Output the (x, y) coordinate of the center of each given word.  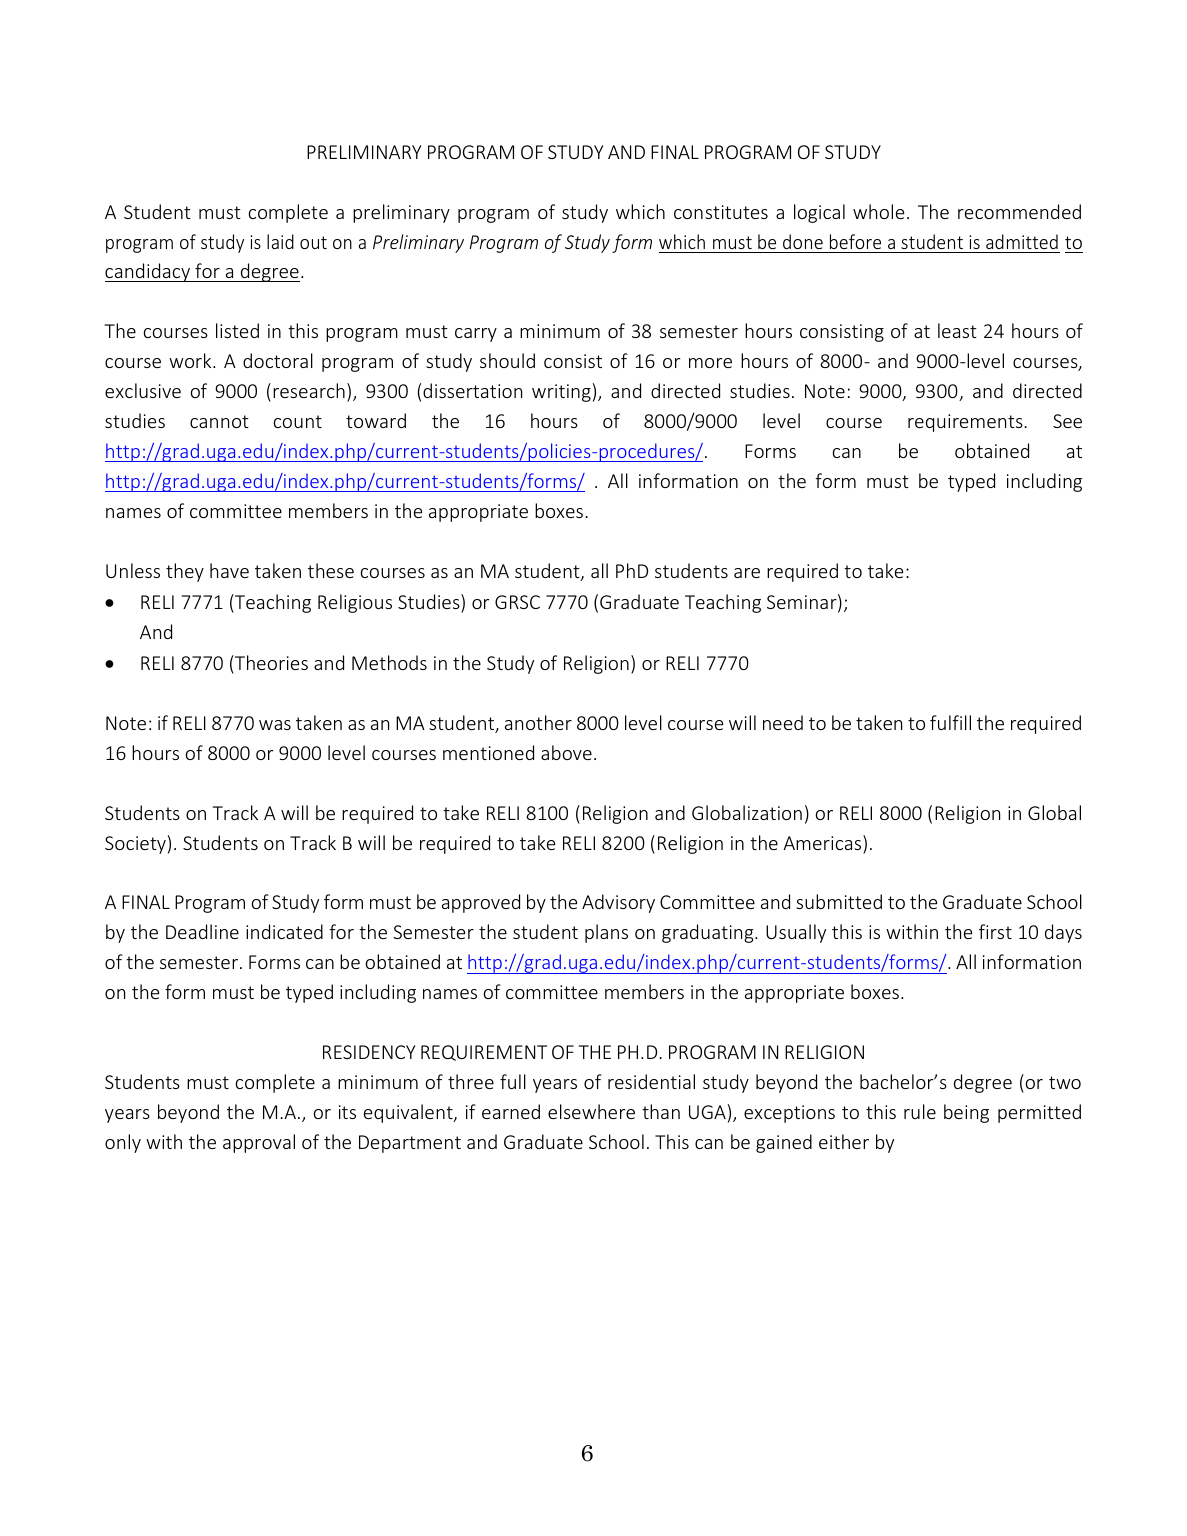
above (566, 752)
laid (280, 241)
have (229, 570)
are (747, 573)
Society (135, 845)
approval (259, 1143)
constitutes (721, 212)
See (1067, 421)
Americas (823, 844)
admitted (1022, 241)
